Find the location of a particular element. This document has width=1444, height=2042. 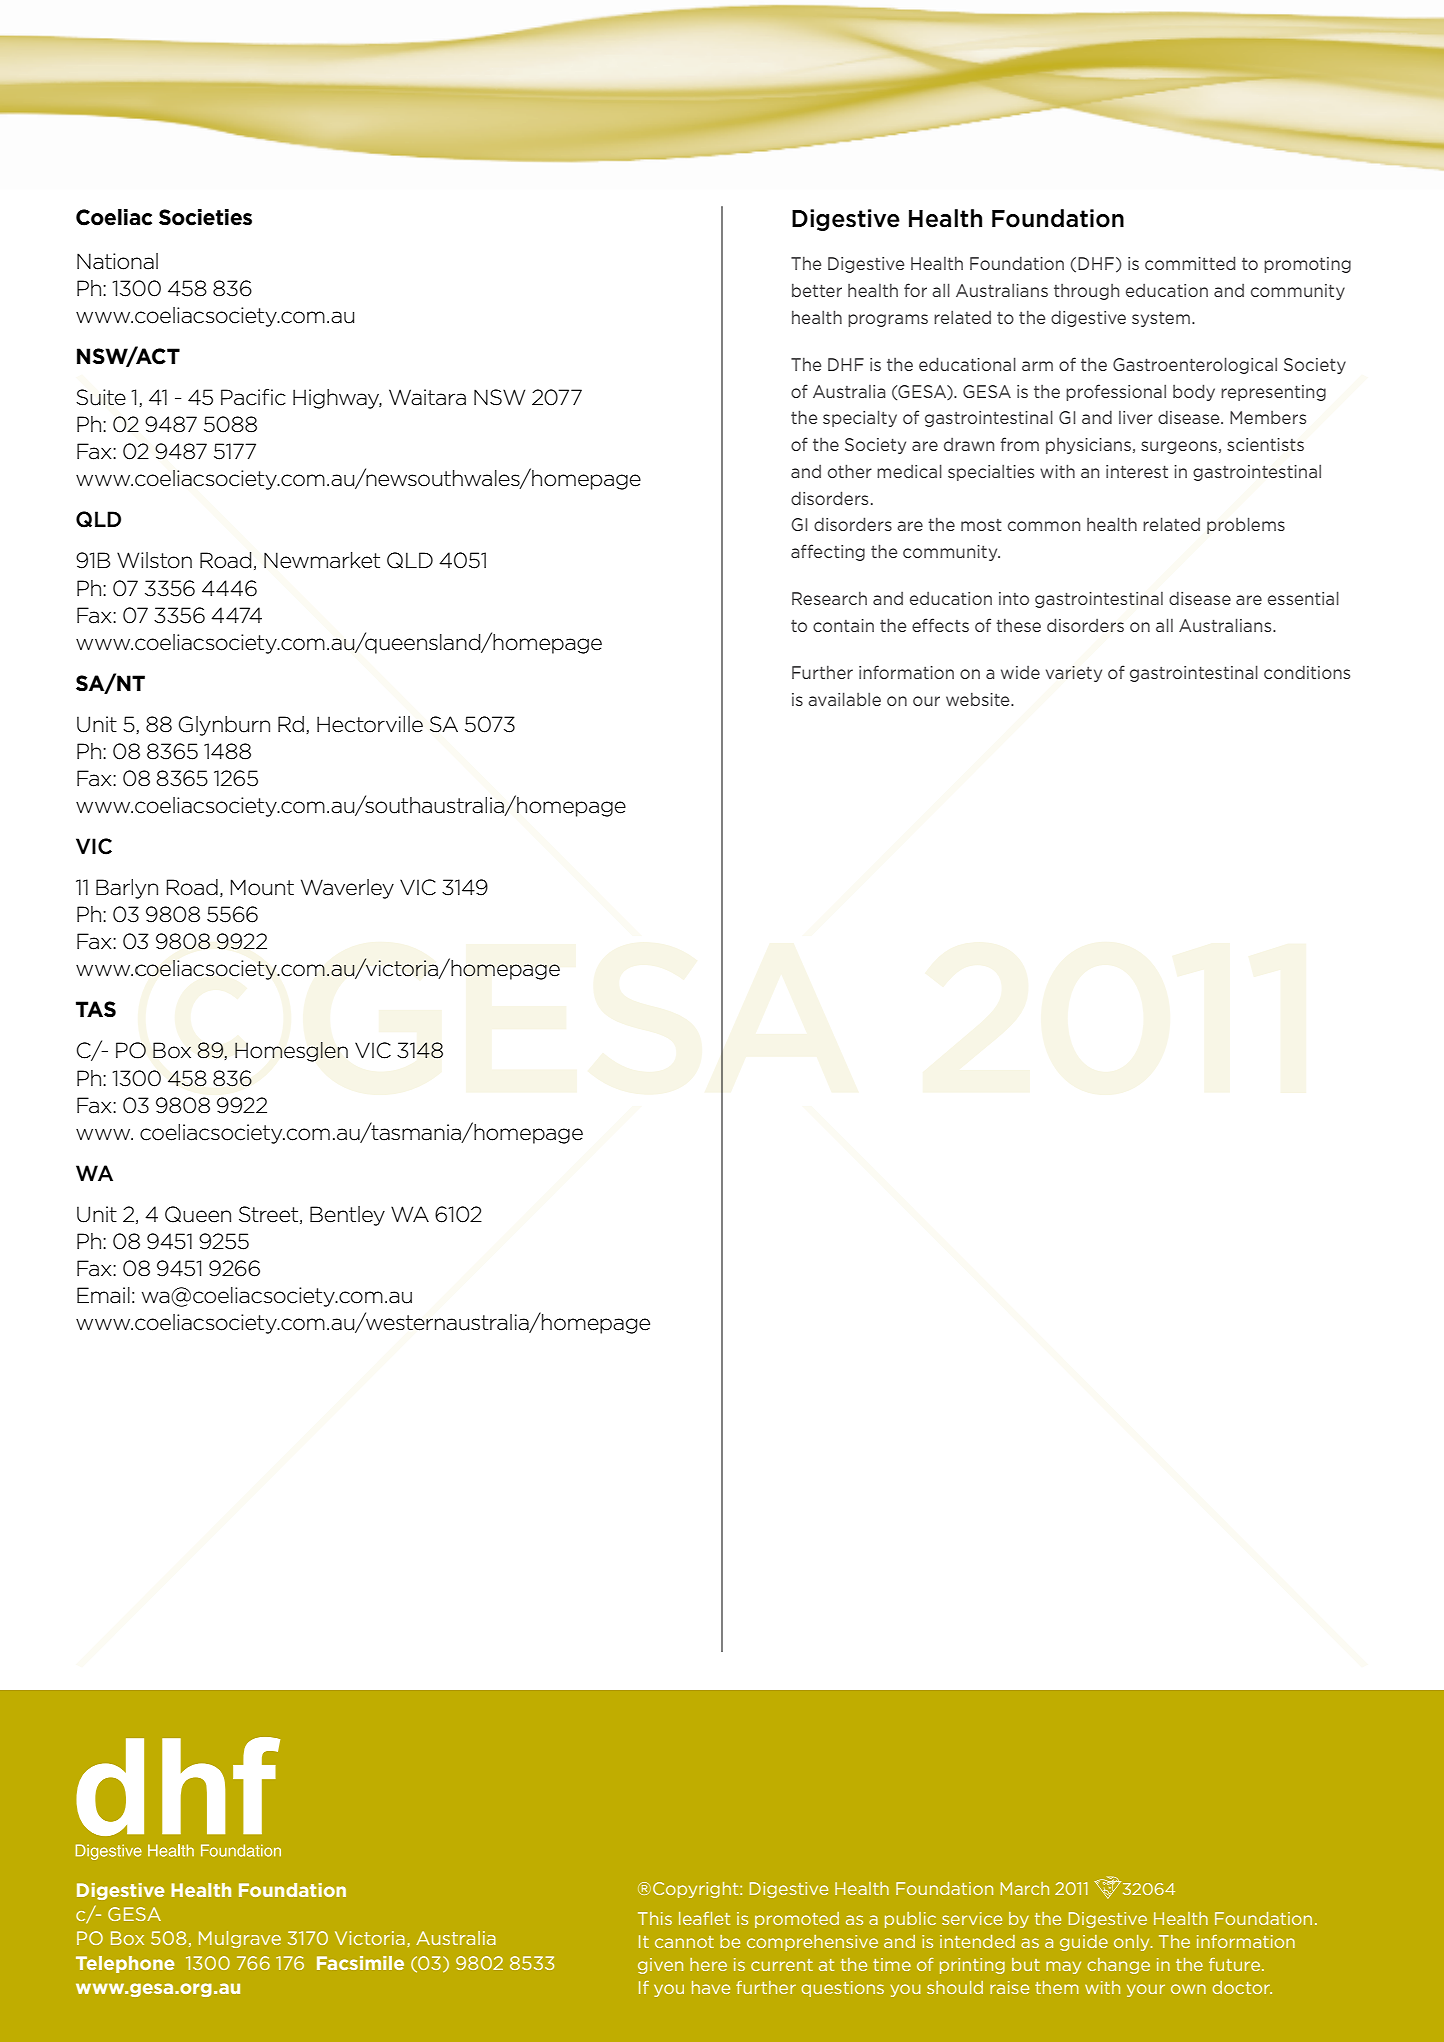

available is located at coordinates (844, 699).
